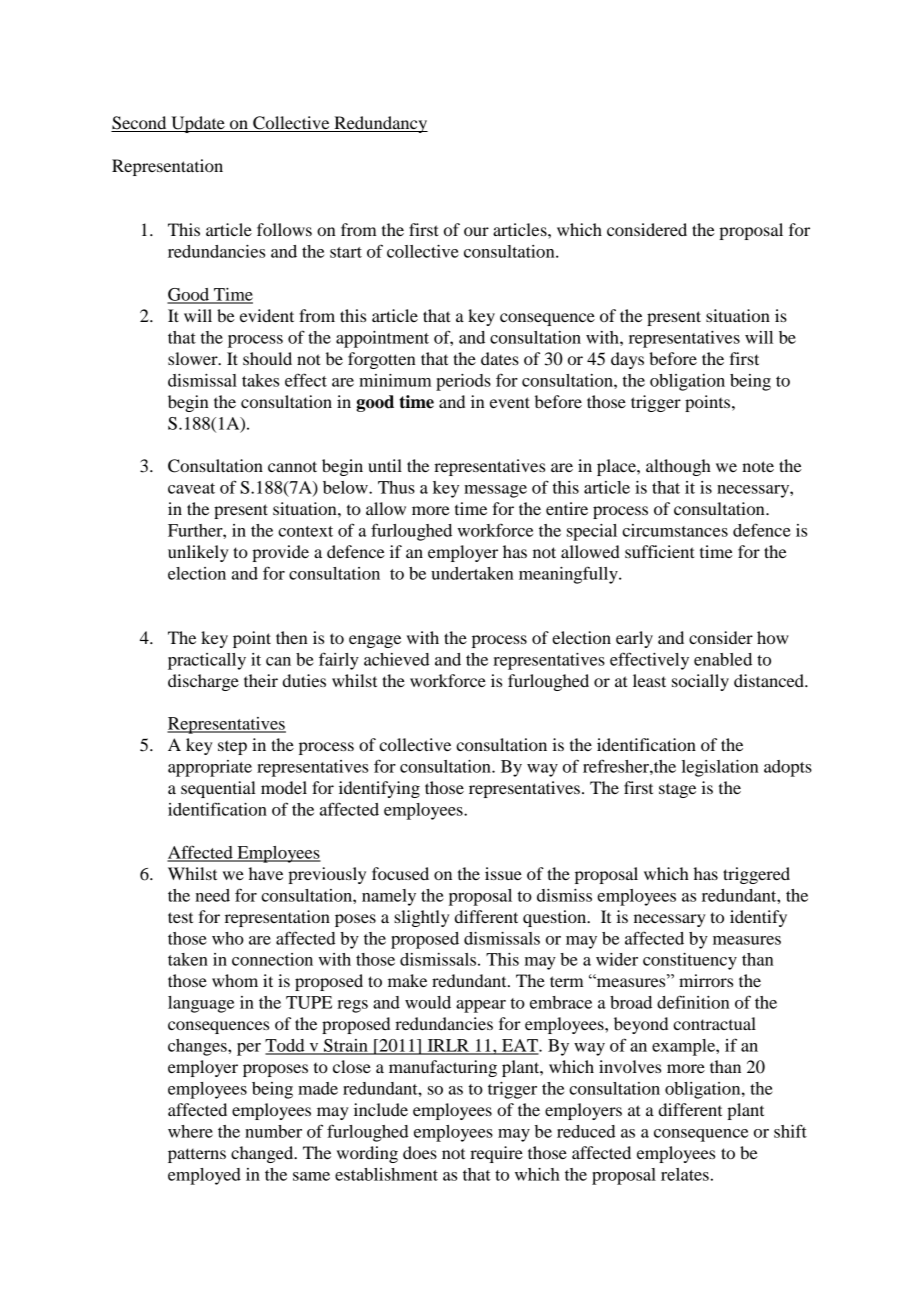 The width and height of the image is (924, 1309). I want to click on our, so click(476, 231).
